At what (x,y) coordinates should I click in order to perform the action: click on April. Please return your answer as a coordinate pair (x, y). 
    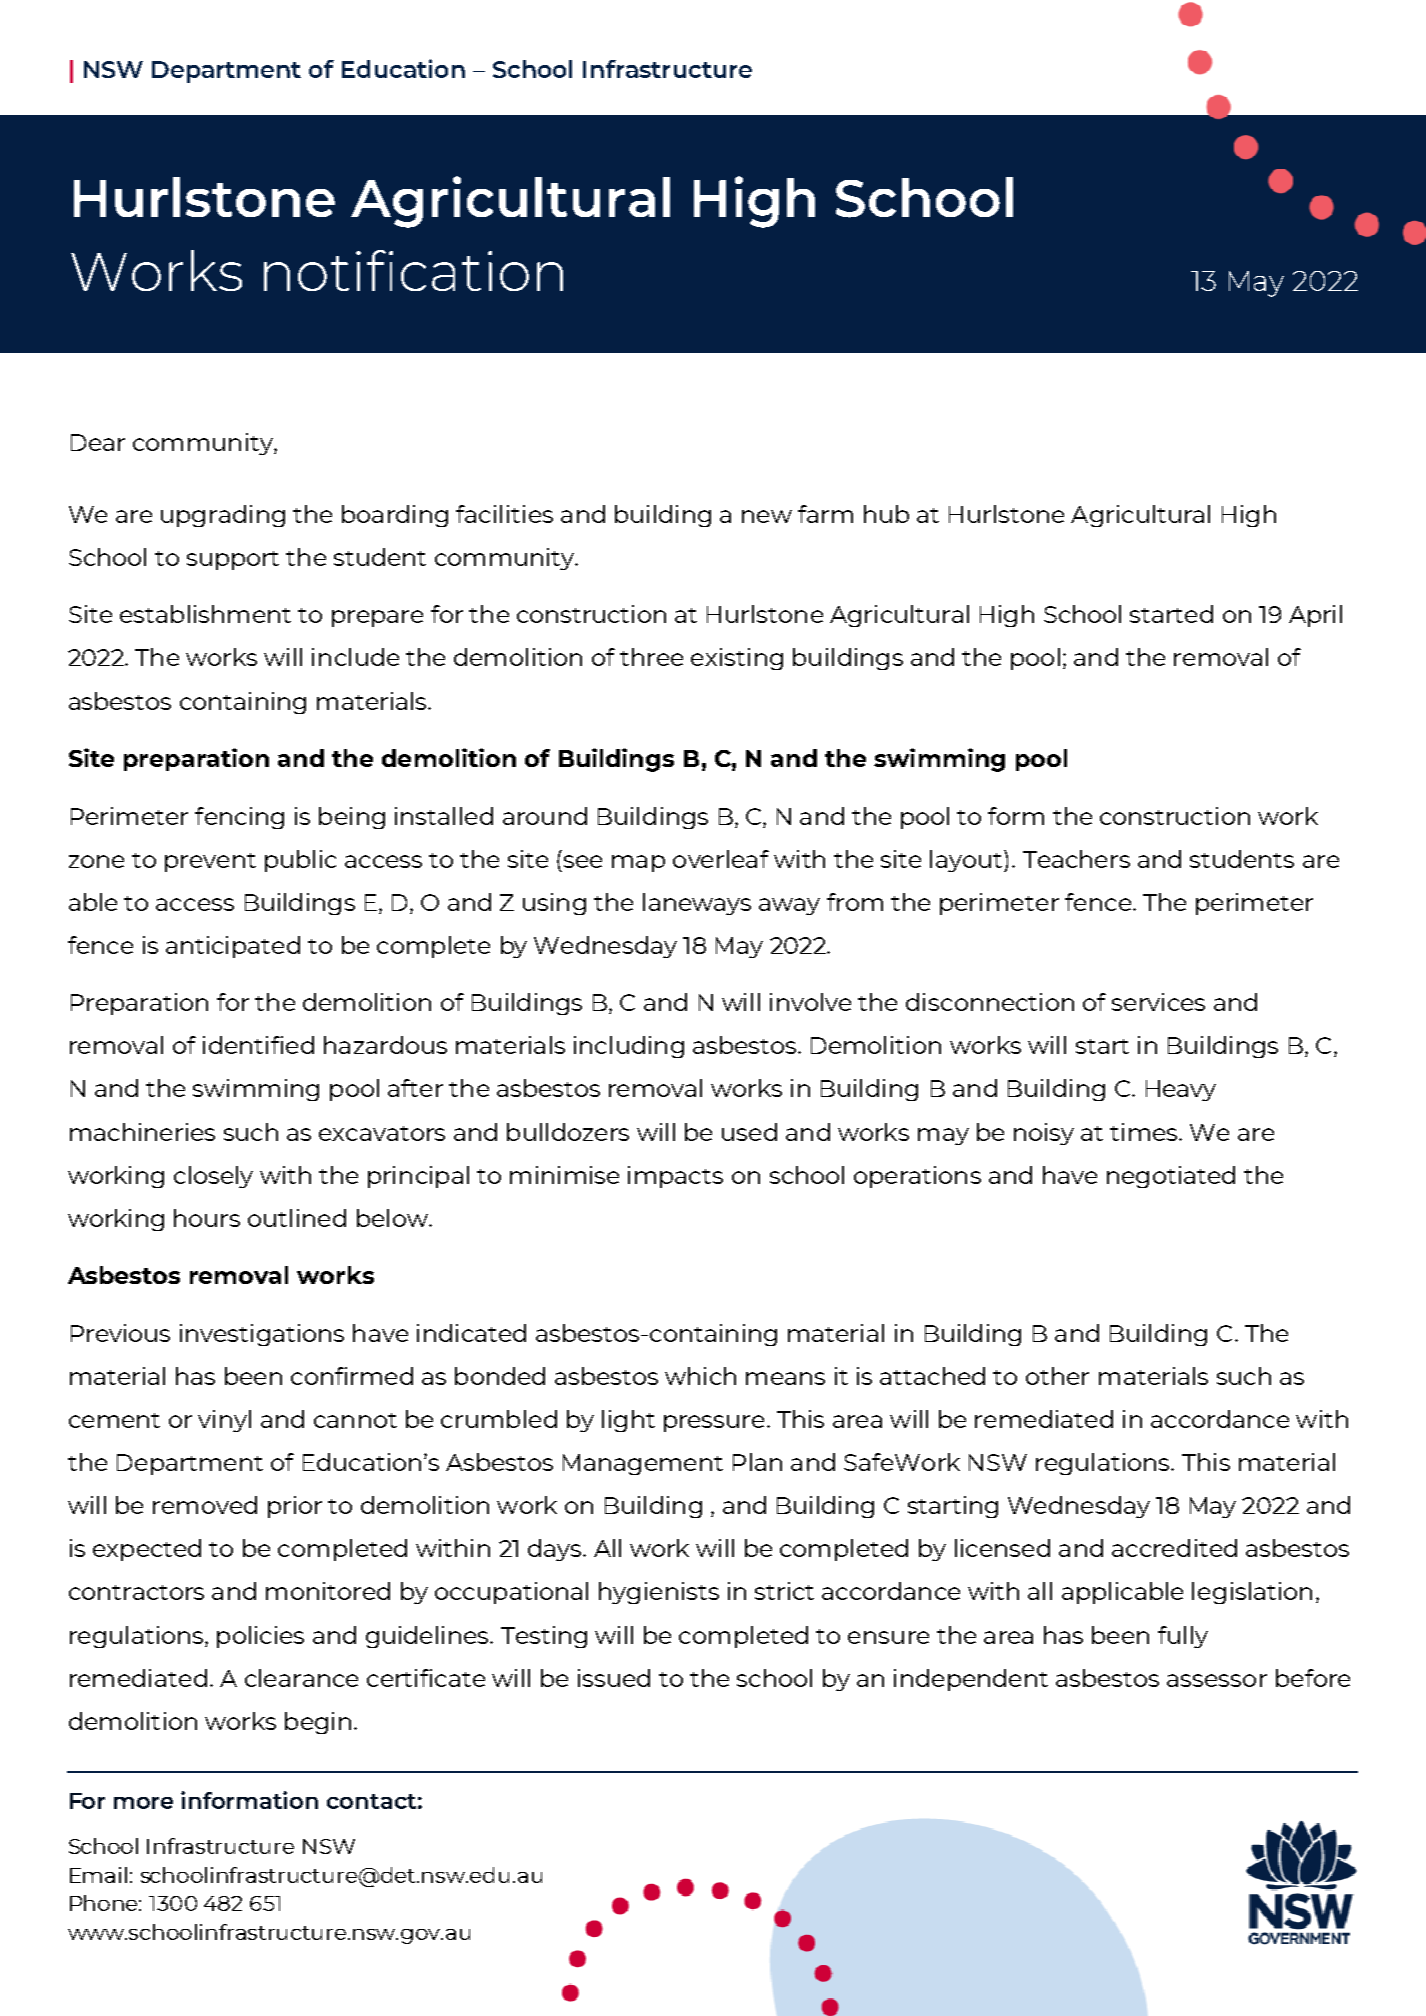
    Looking at the image, I should click on (1315, 616).
